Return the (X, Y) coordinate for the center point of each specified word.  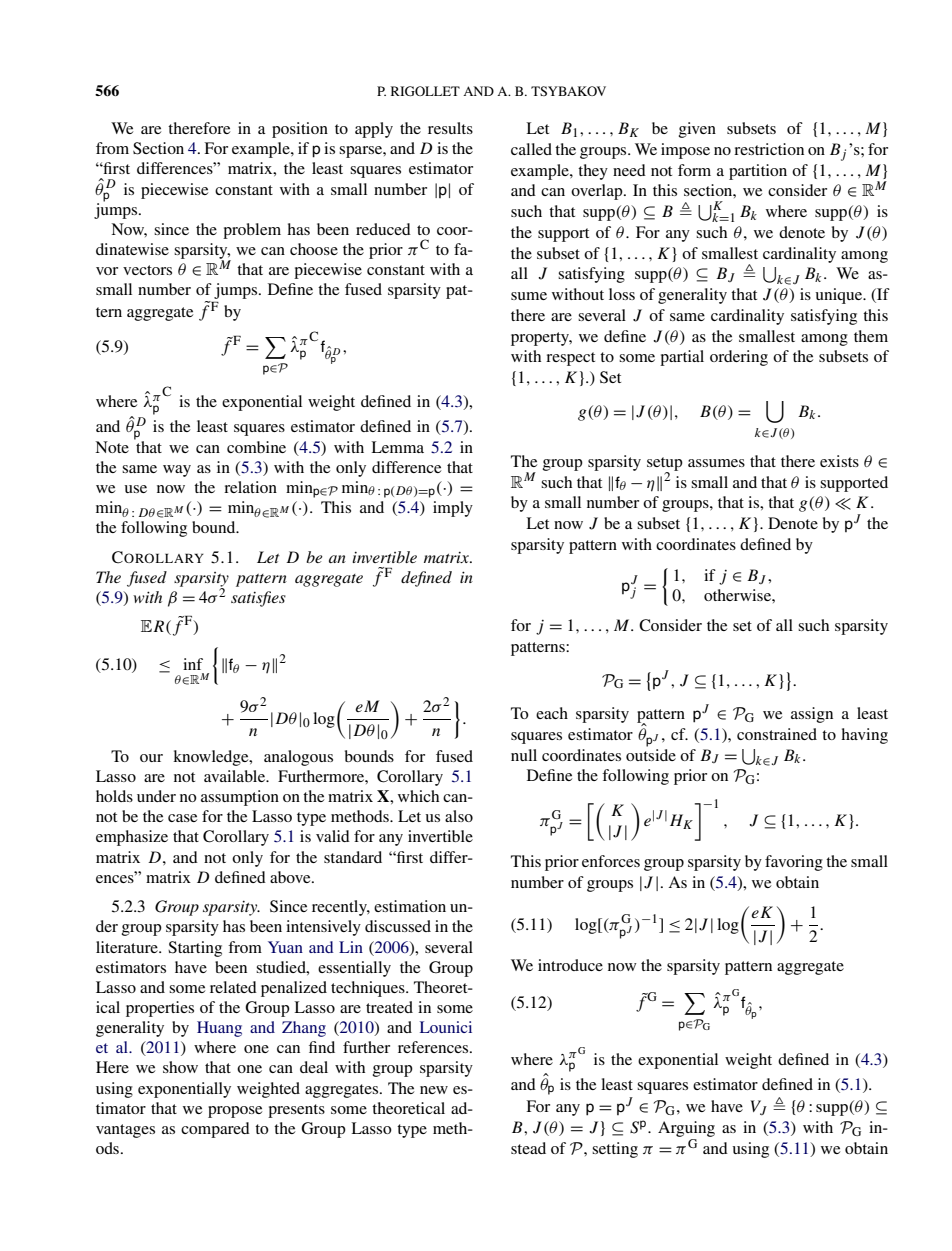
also (459, 816)
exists (839, 461)
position (300, 130)
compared (215, 1130)
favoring (794, 863)
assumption (240, 798)
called (531, 149)
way (177, 471)
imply (453, 509)
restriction (769, 149)
